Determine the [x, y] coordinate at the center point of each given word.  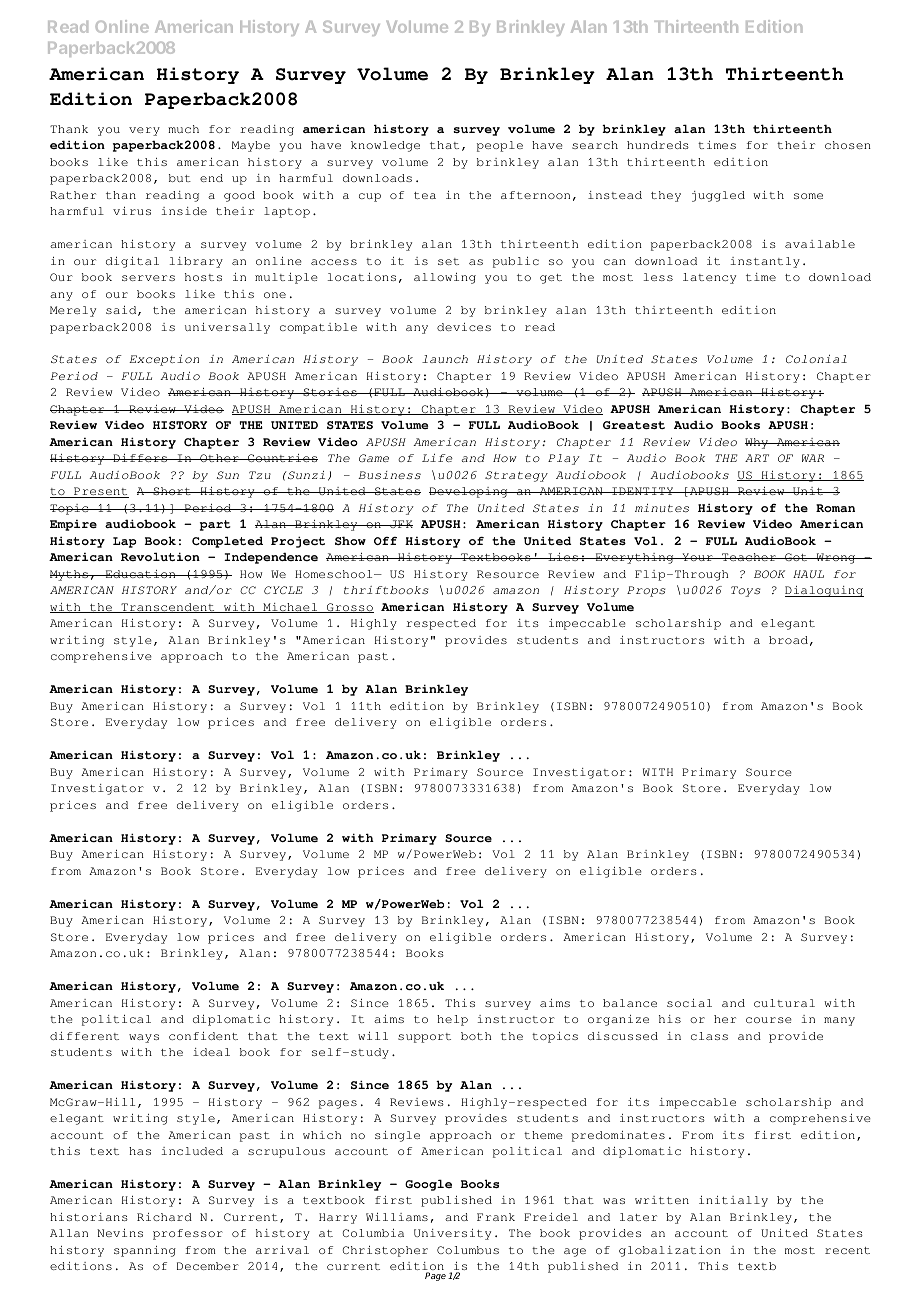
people [500, 146]
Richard [164, 1217]
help [452, 1020]
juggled [718, 196]
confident [203, 1036]
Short [172, 491]
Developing [469, 492]
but [180, 178]
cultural [784, 1003]
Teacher [749, 557]
